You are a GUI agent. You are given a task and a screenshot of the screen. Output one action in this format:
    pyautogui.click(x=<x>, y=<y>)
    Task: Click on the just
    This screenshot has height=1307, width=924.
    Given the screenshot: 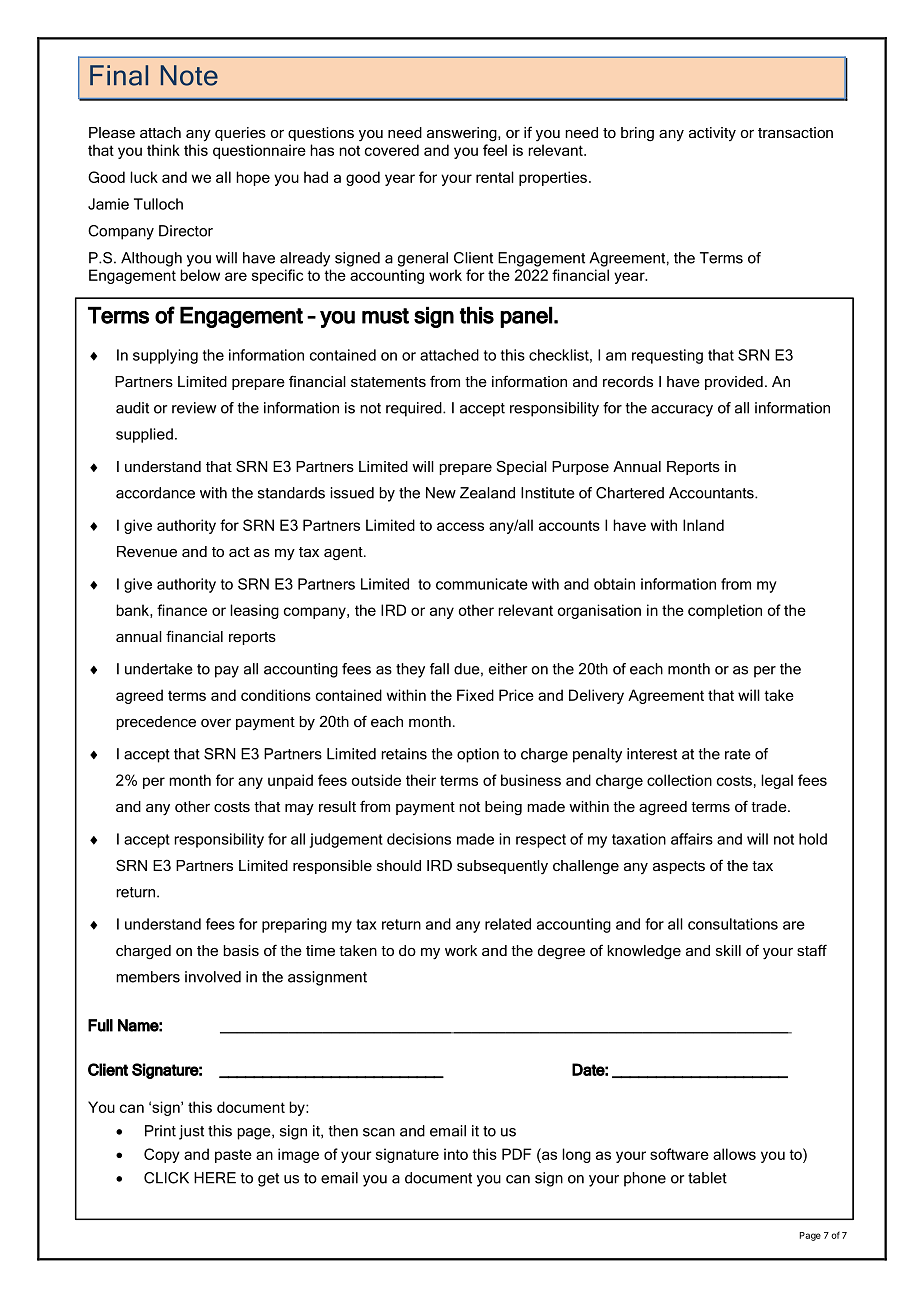 What is the action you would take?
    pyautogui.click(x=191, y=1132)
